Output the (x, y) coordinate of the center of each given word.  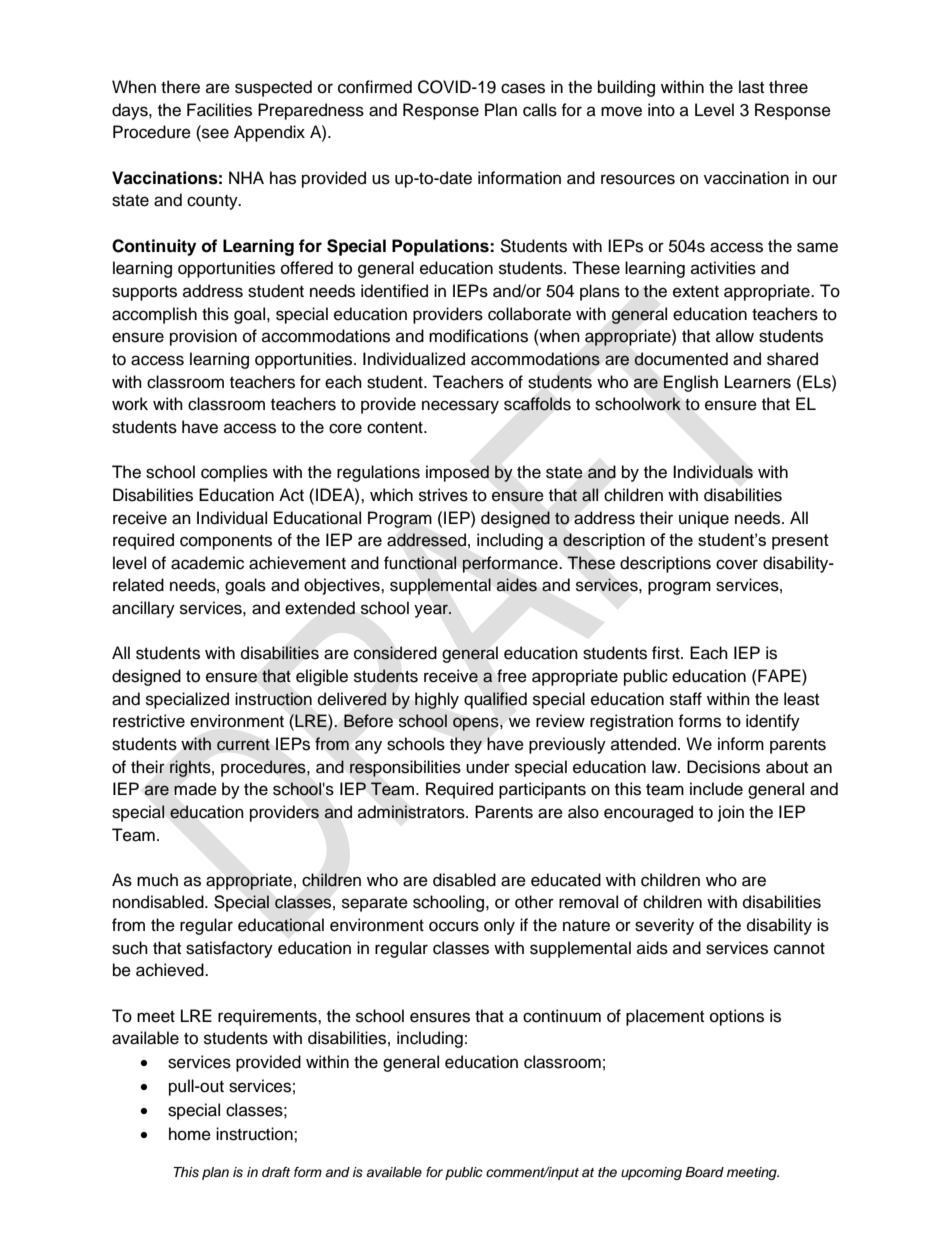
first (667, 653)
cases (523, 88)
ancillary (143, 609)
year (432, 611)
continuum (562, 1016)
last (751, 87)
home (190, 1134)
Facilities (219, 110)
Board (704, 1172)
